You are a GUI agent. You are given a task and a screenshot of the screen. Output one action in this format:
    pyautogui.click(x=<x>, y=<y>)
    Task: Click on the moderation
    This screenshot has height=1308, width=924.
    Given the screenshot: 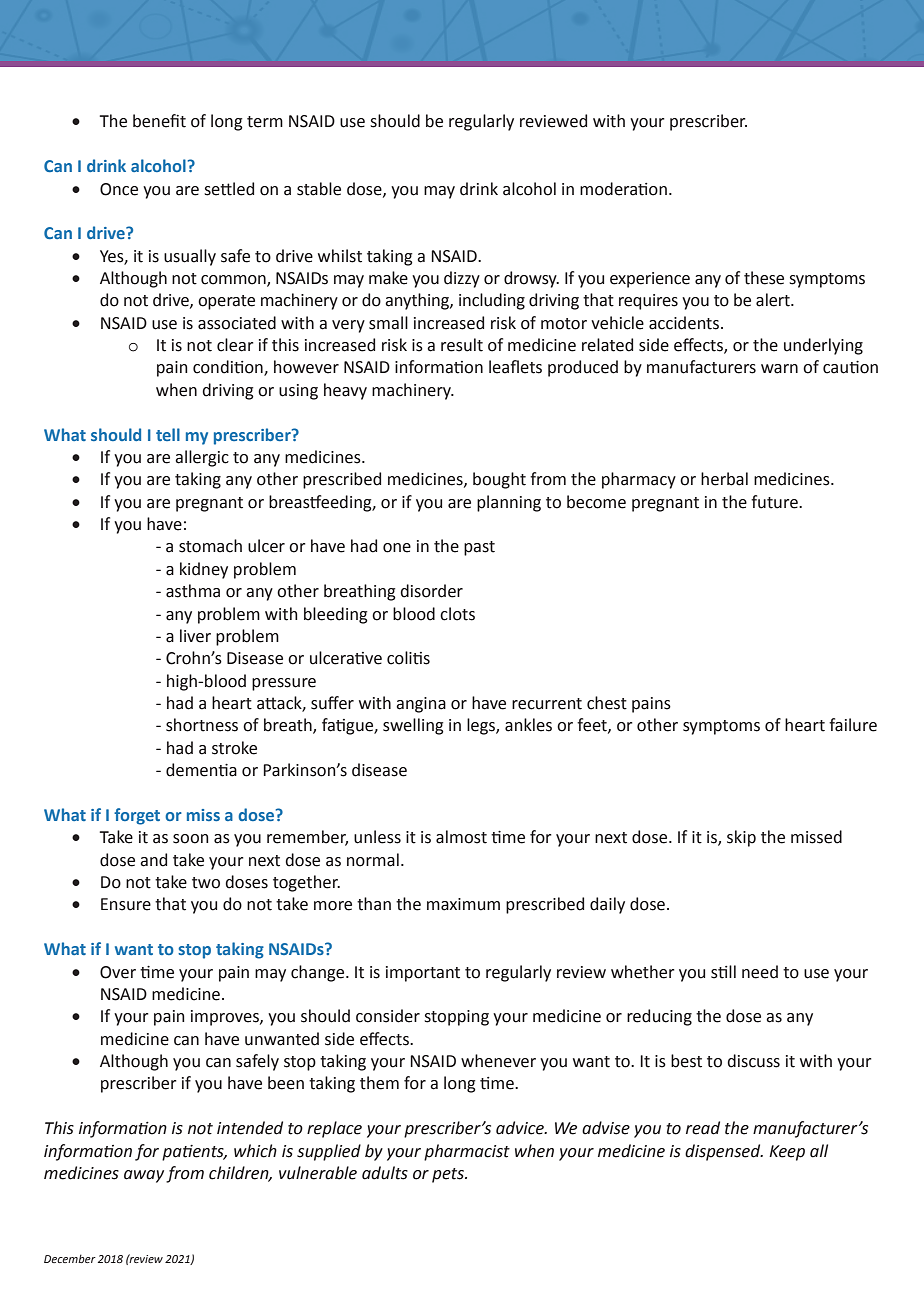 What is the action you would take?
    pyautogui.click(x=623, y=189)
